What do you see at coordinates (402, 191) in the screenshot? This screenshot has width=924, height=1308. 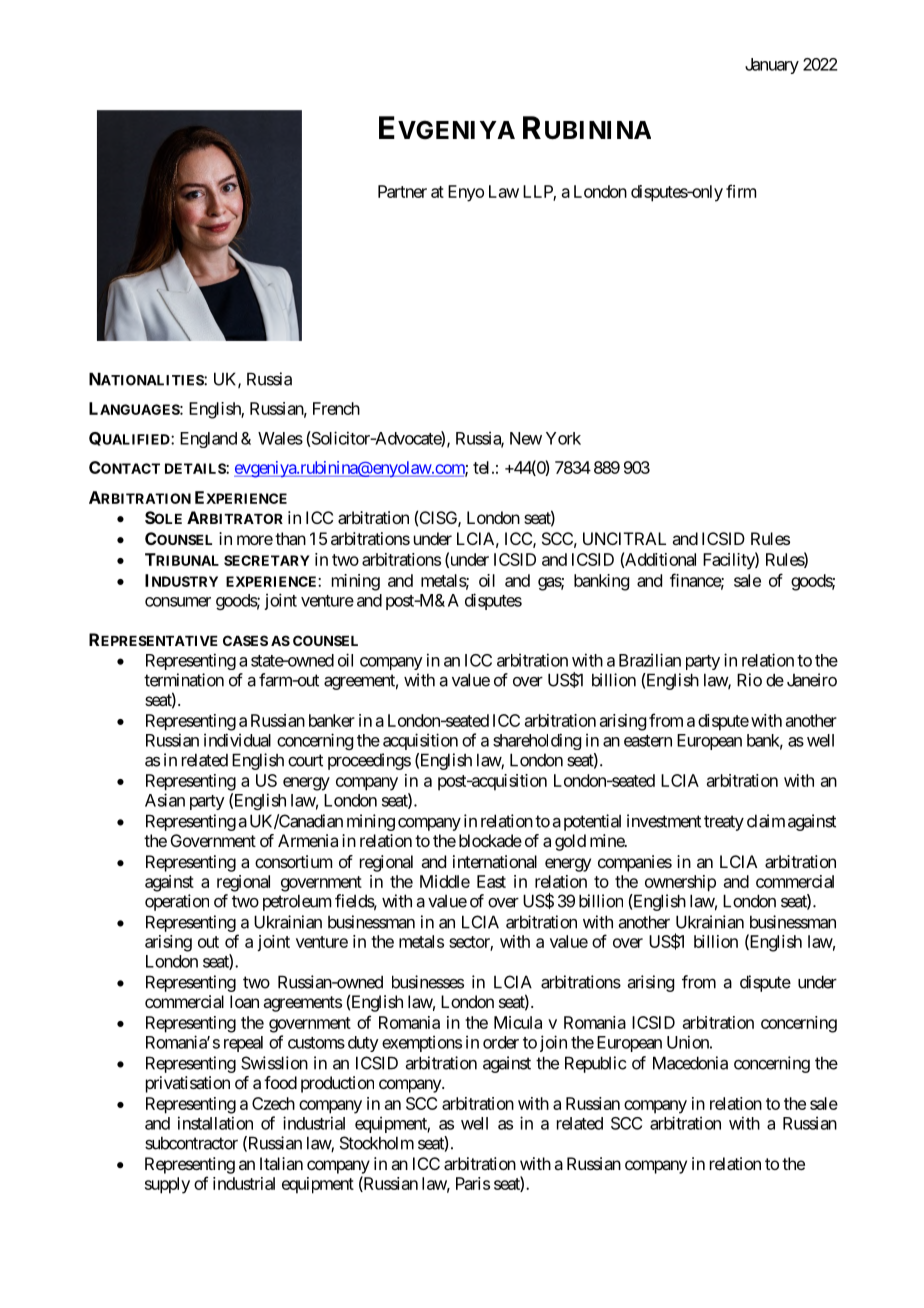 I see `Partner` at bounding box center [402, 191].
